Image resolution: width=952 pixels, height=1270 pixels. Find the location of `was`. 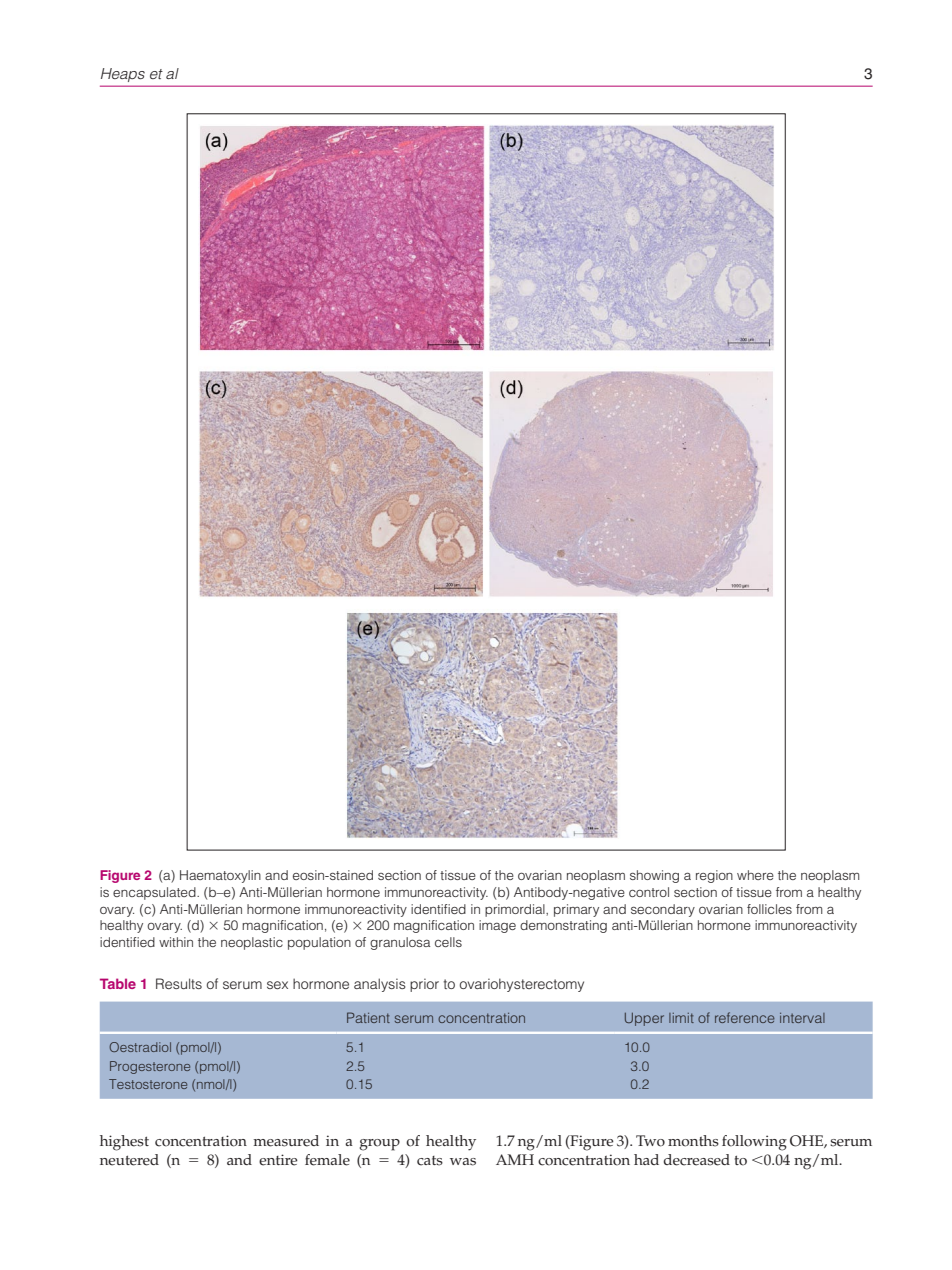

was is located at coordinates (463, 1162).
